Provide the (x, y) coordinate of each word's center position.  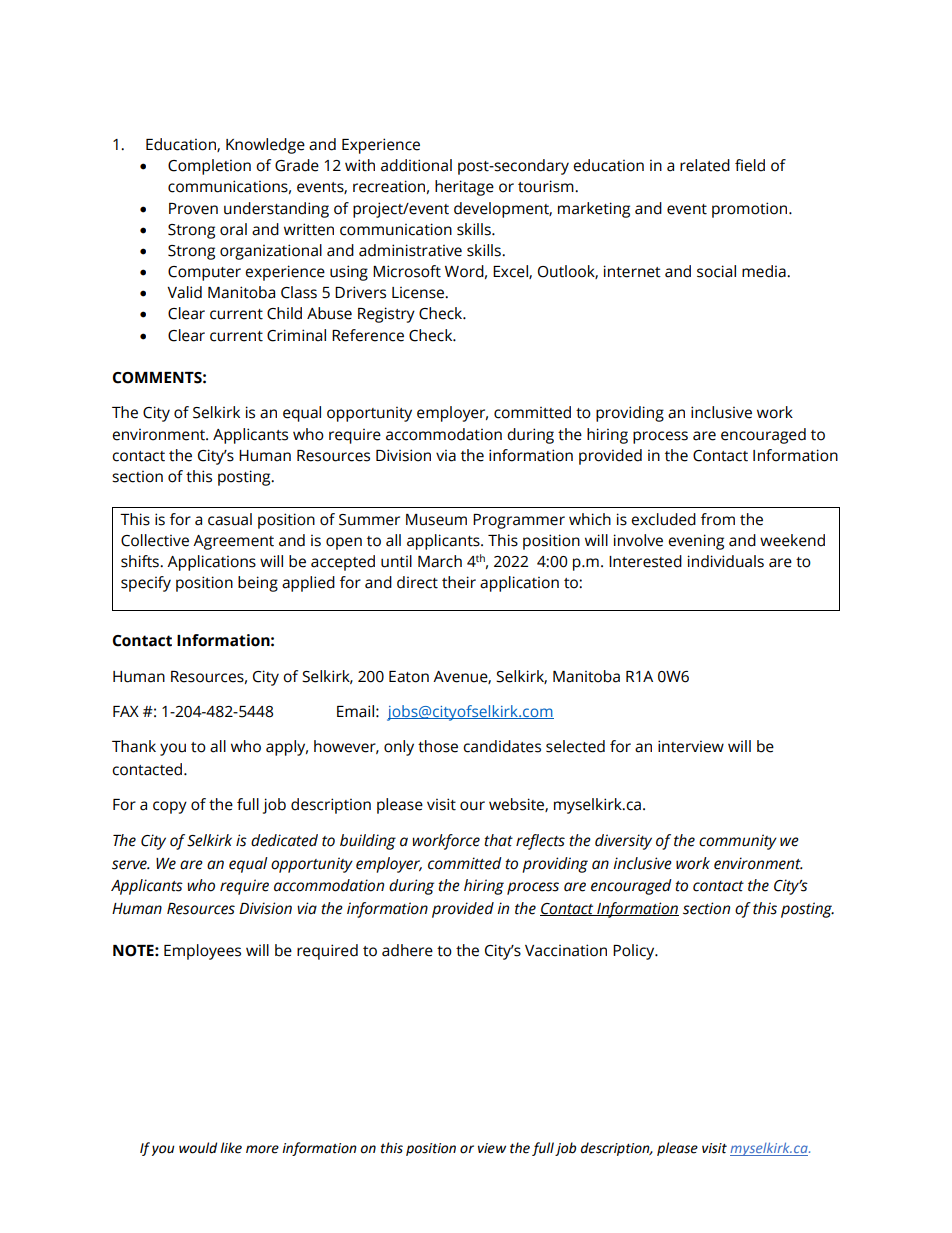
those (438, 746)
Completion (209, 167)
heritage (464, 188)
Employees (202, 952)
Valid (184, 292)
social (716, 271)
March (440, 561)
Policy (635, 952)
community (738, 842)
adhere (407, 950)
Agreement (233, 542)
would (198, 1148)
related (705, 165)
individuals (726, 561)
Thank (134, 746)
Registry (386, 315)
